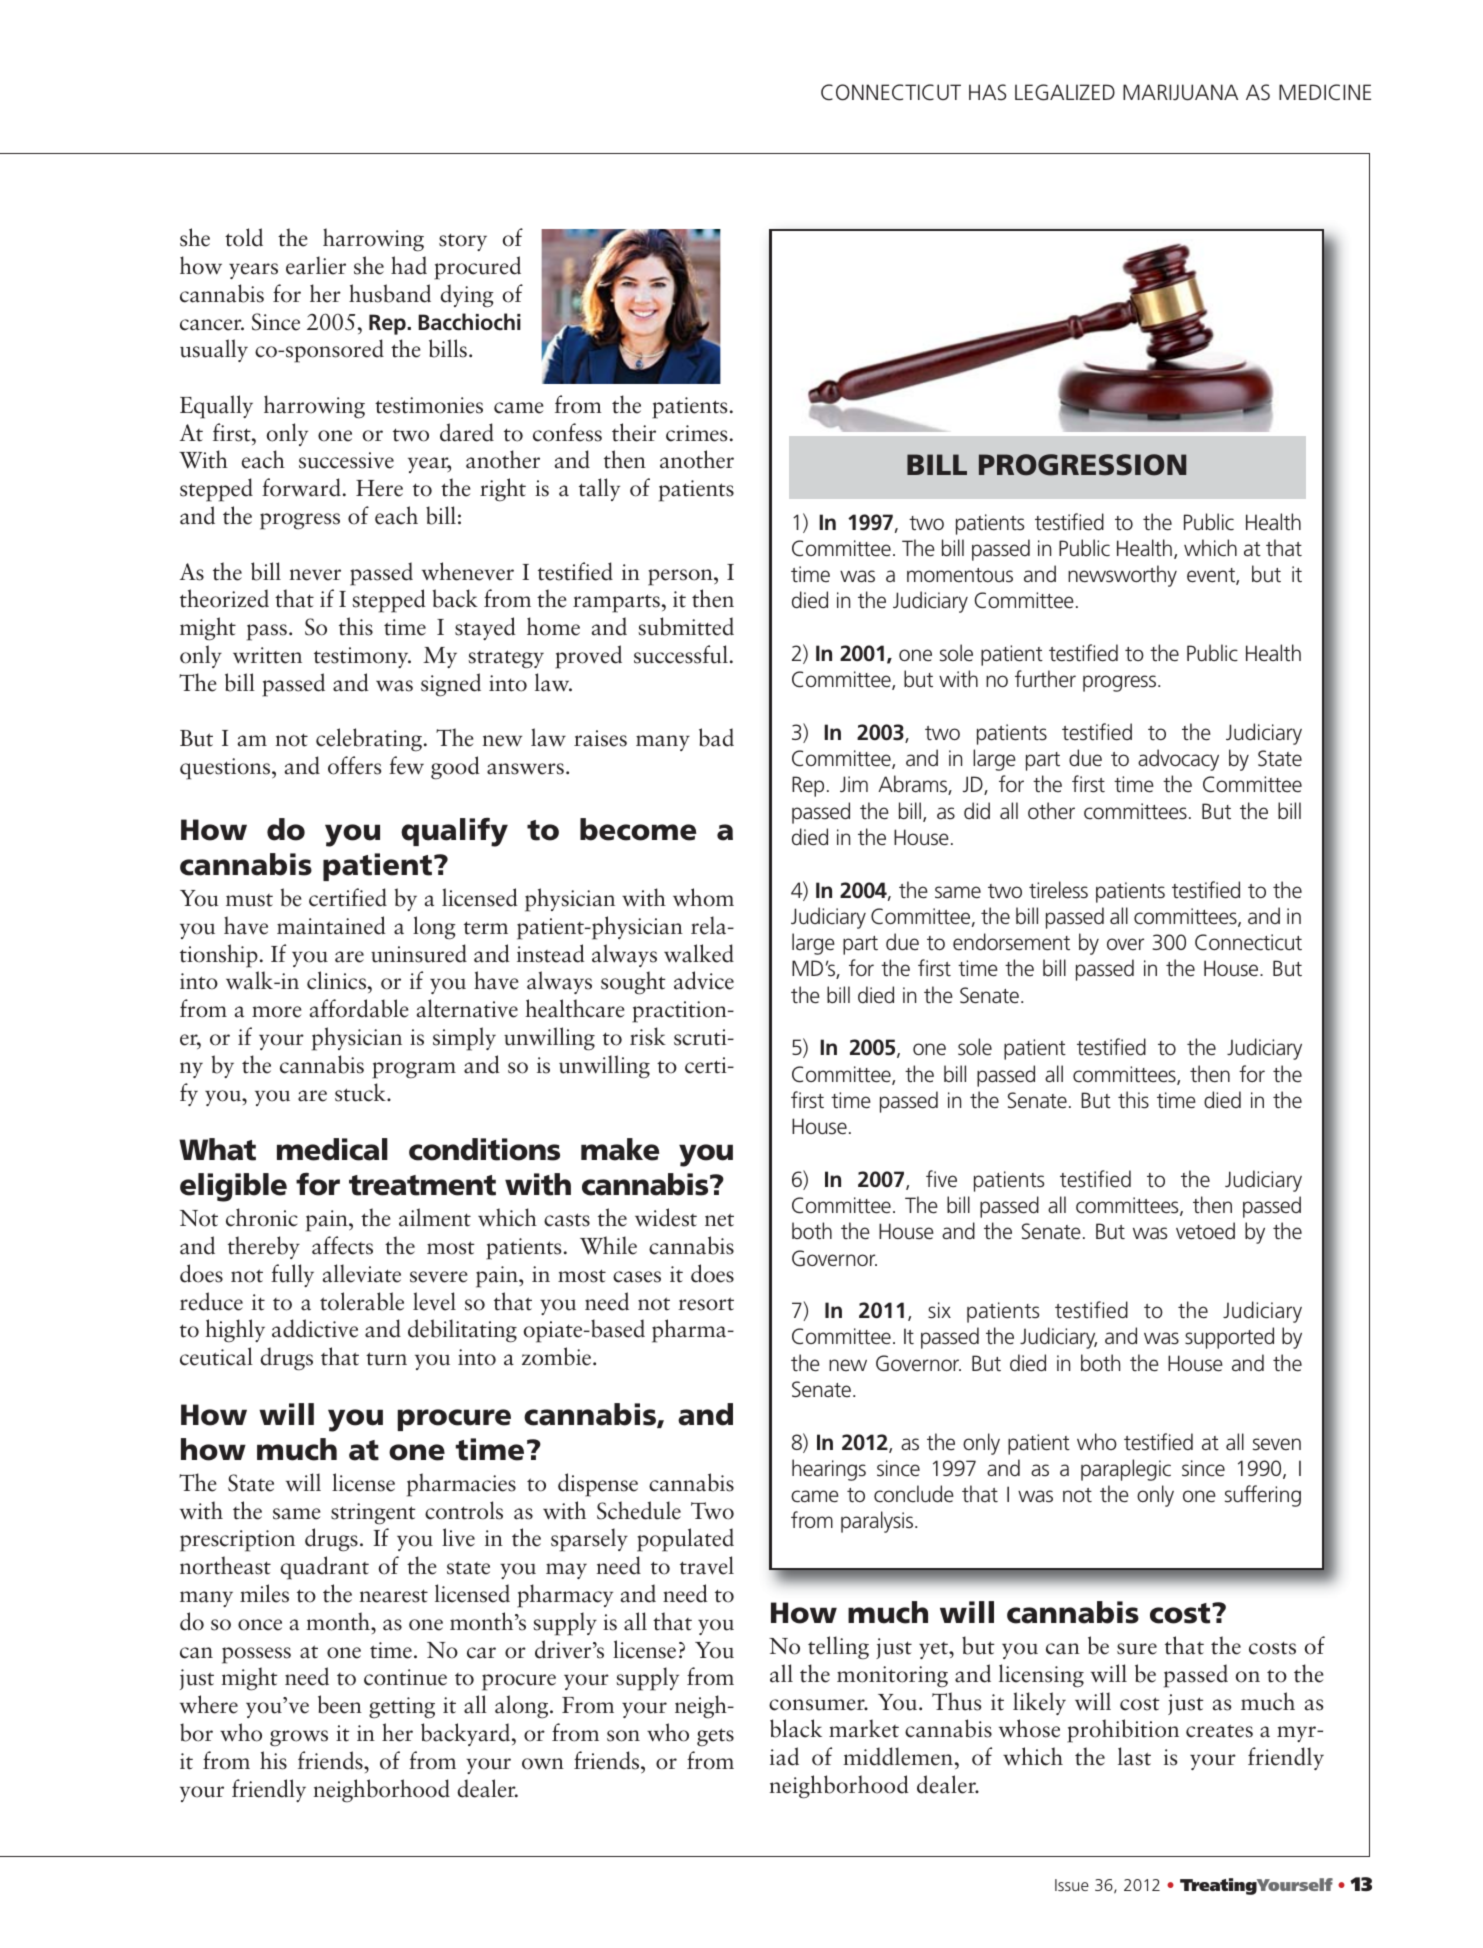  Describe the element at coordinates (1178, 760) in the image. I see `advocacy` at that location.
